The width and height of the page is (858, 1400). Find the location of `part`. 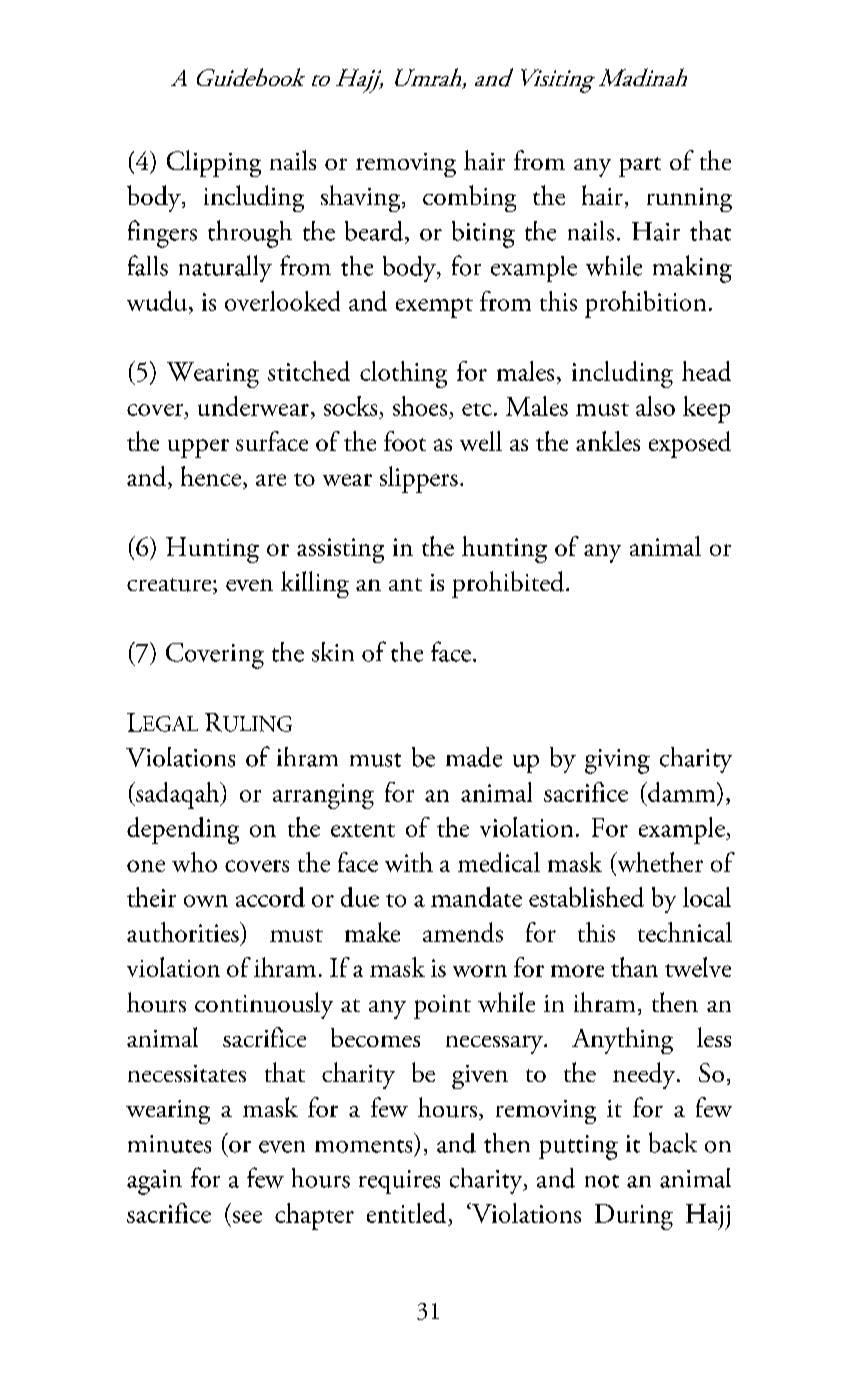

part is located at coordinates (640, 167).
